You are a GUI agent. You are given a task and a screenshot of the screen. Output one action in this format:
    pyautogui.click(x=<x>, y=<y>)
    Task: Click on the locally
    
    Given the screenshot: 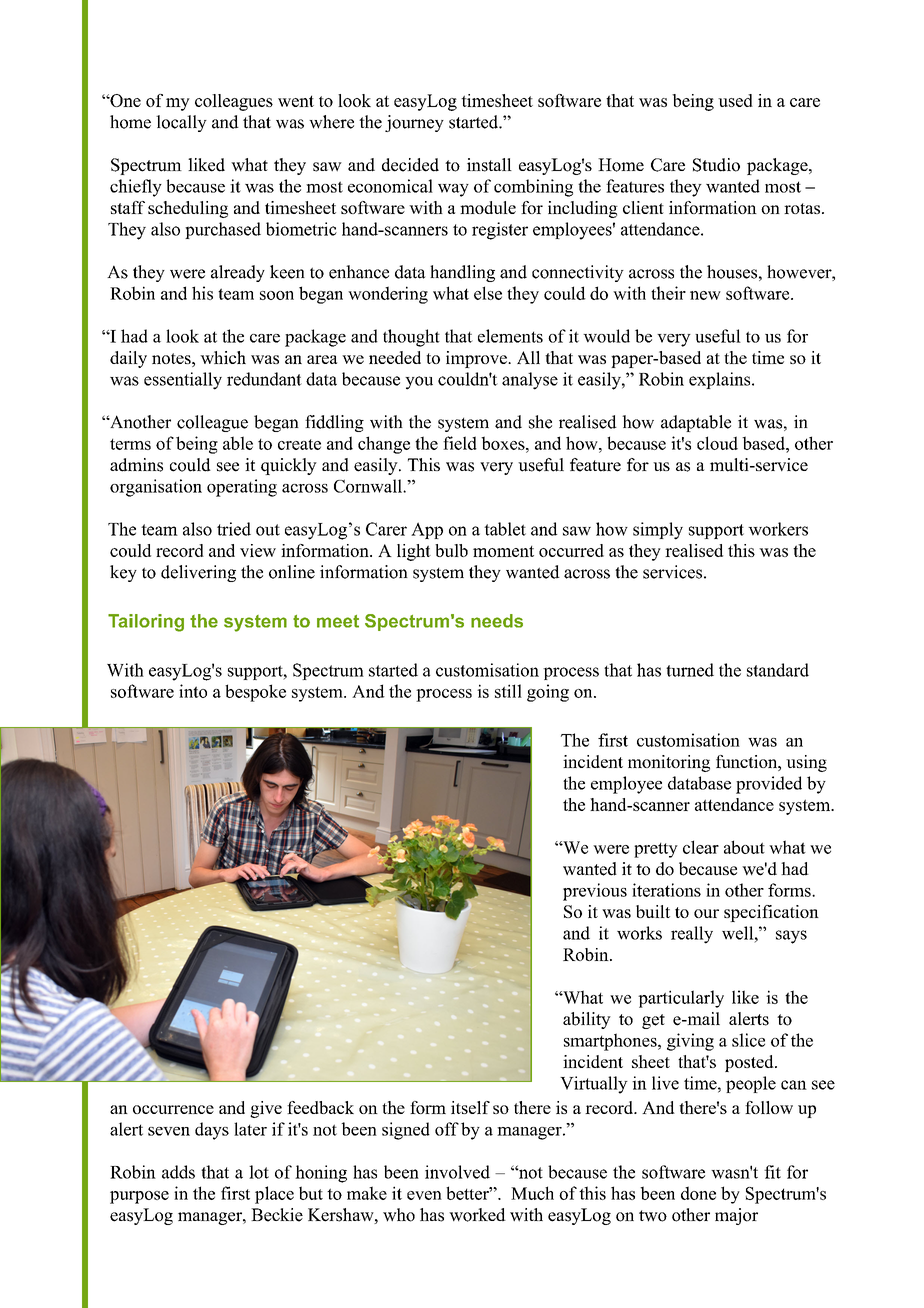 What is the action you would take?
    pyautogui.click(x=181, y=123)
